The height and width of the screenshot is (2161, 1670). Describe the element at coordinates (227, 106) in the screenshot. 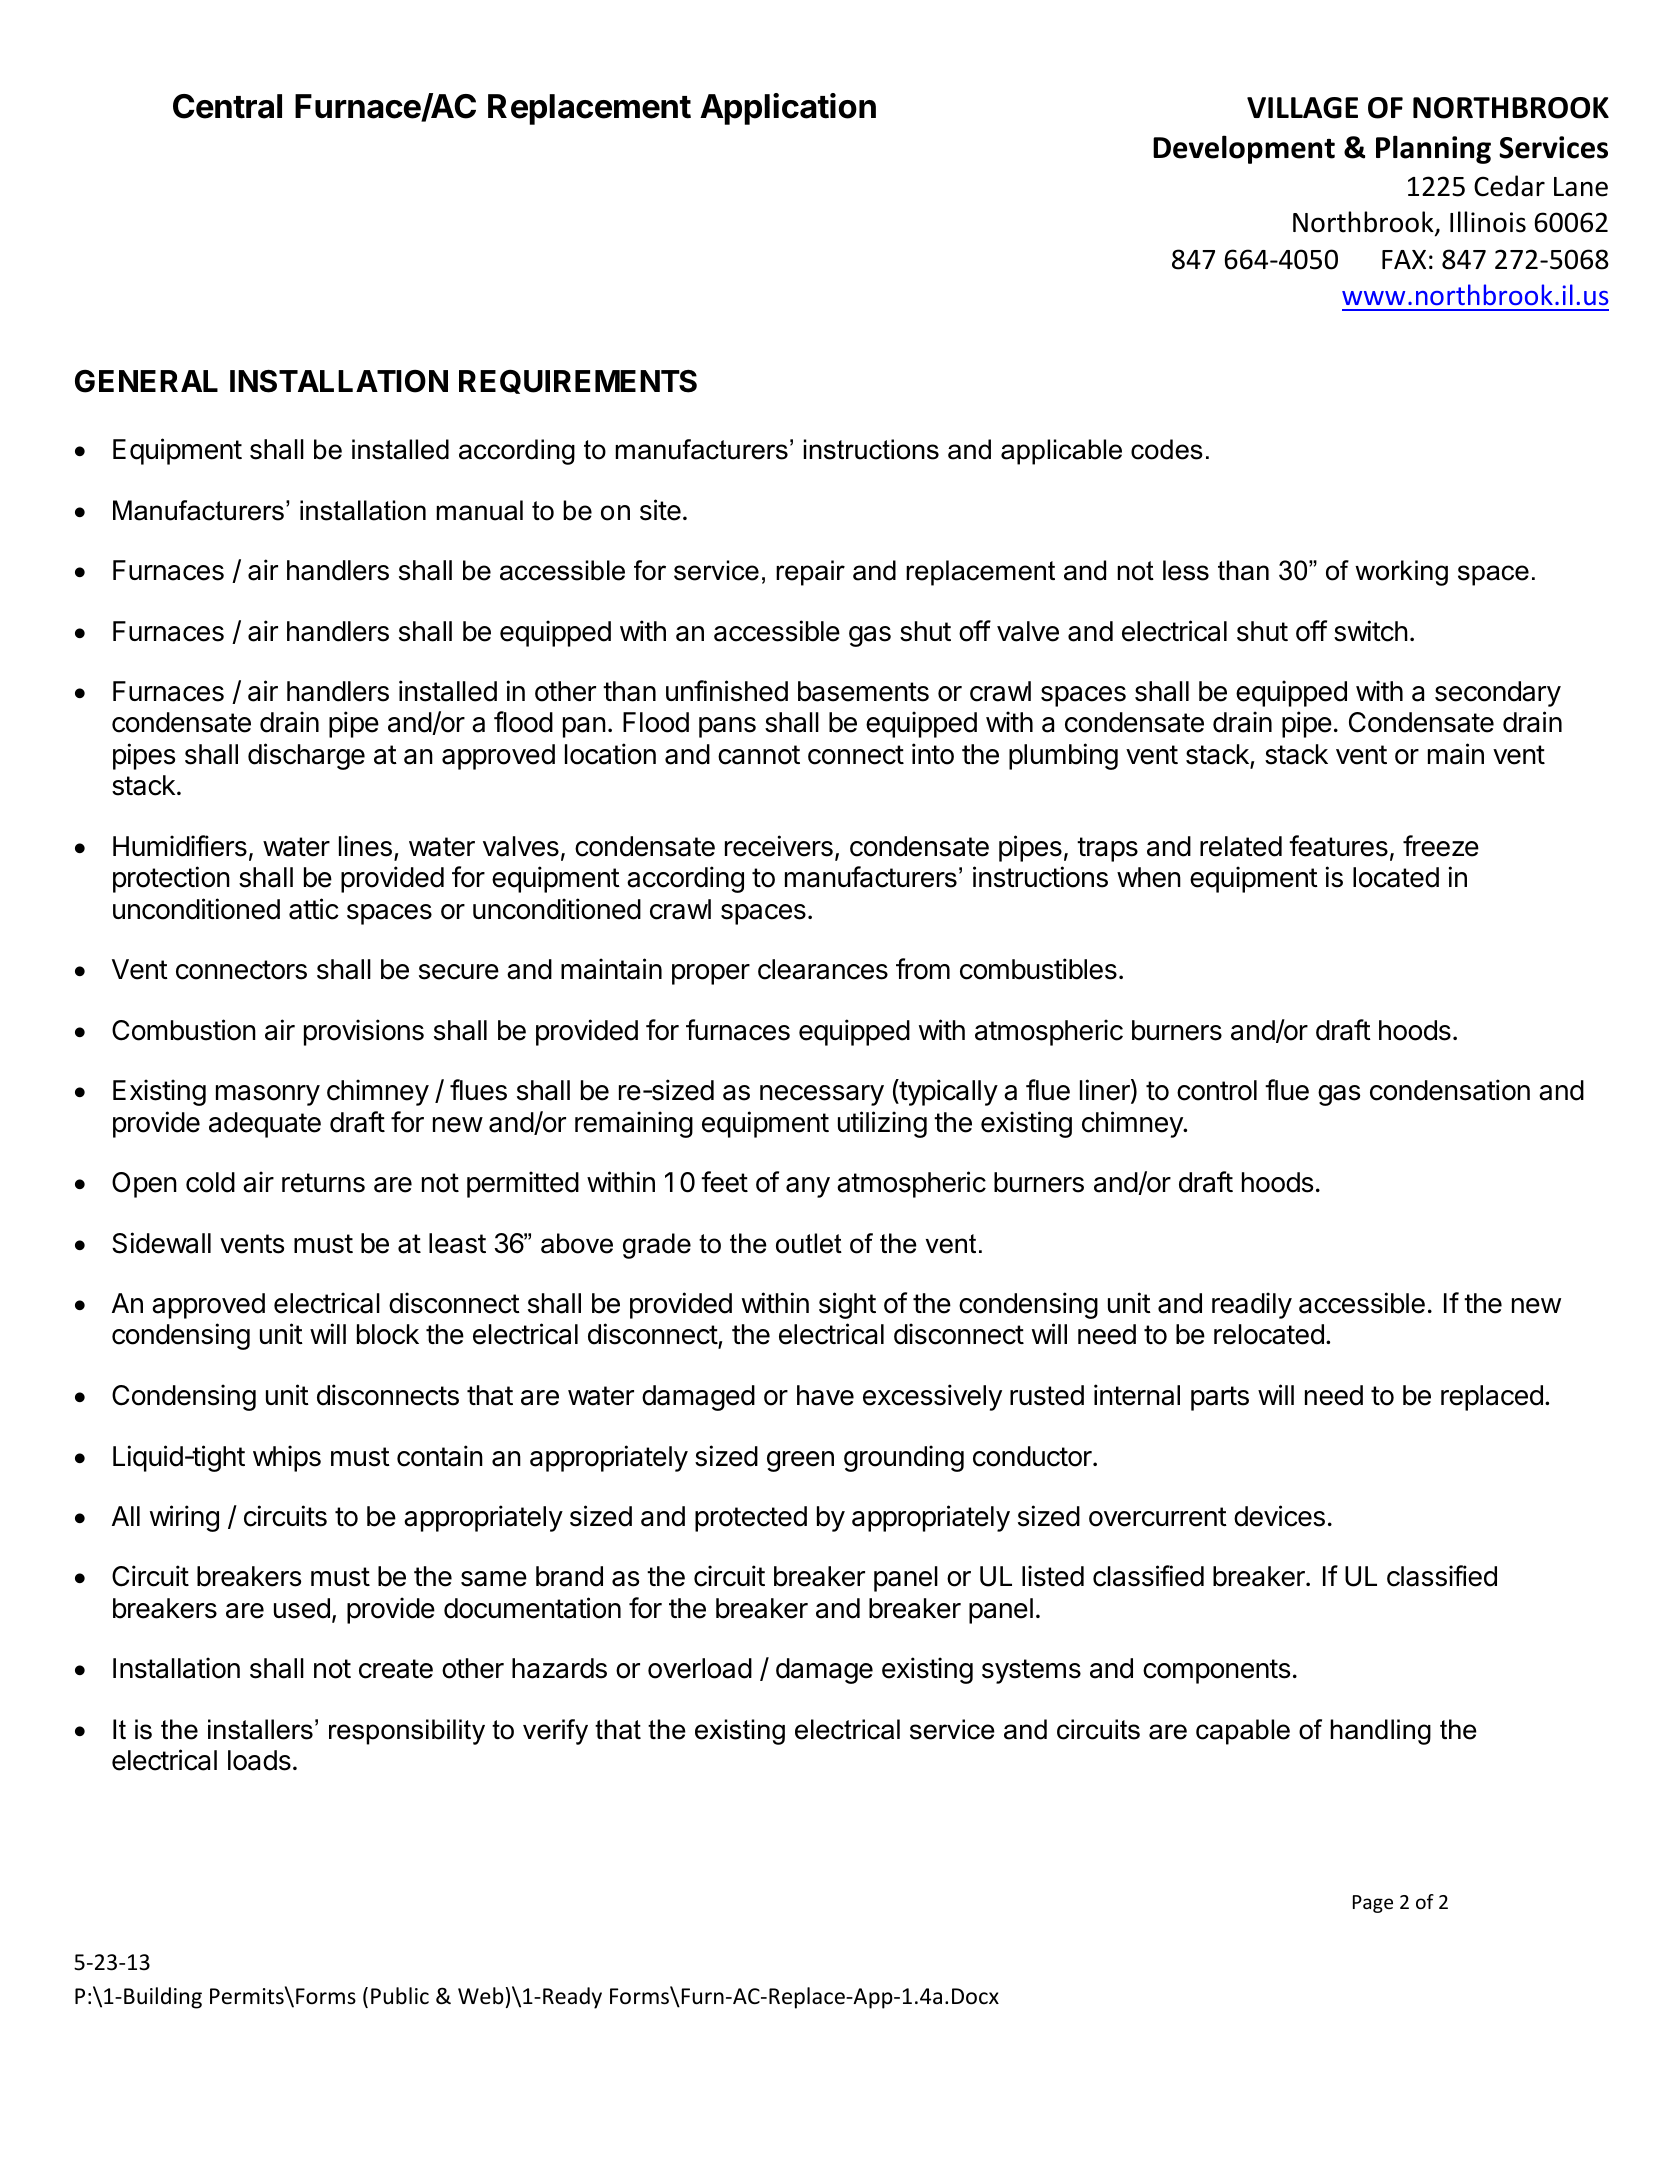

I see `Central` at that location.
